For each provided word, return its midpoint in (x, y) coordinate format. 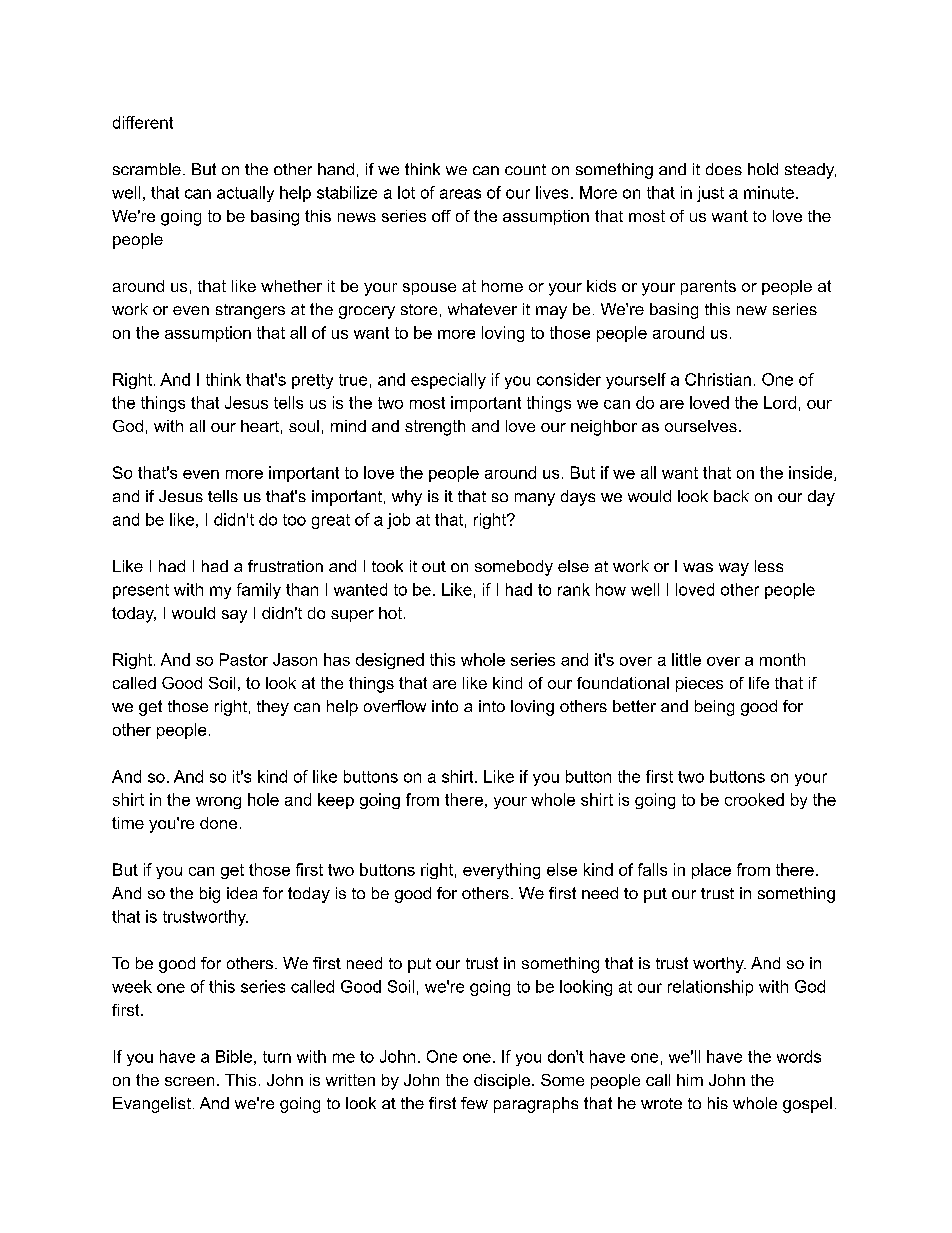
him (690, 1080)
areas (460, 194)
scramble (147, 169)
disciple (503, 1081)
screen (189, 1081)
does (724, 169)
